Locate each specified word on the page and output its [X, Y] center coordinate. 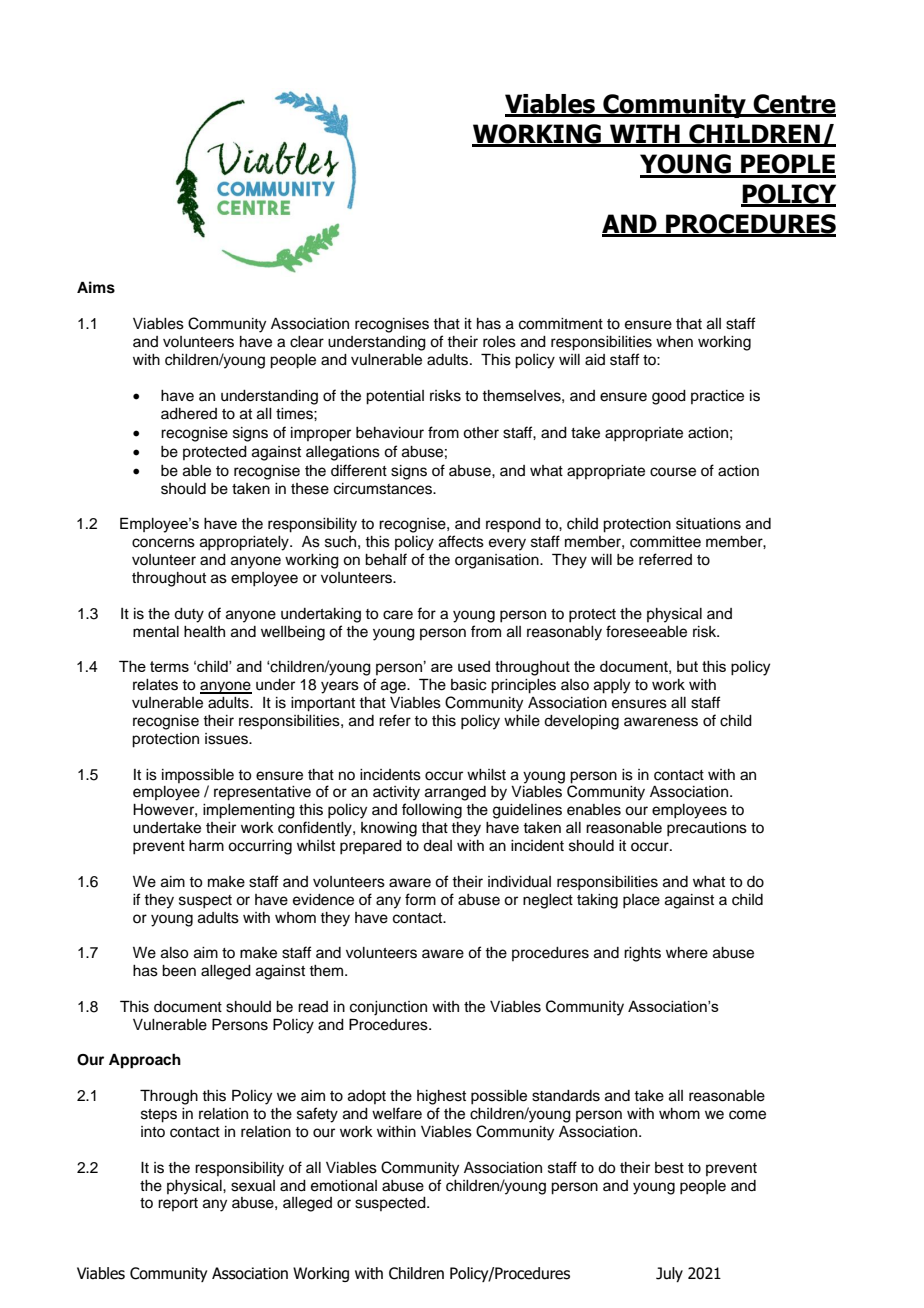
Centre [793, 105]
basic [469, 685]
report [178, 1204]
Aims [96, 287]
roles [499, 342]
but [687, 666]
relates [155, 685]
